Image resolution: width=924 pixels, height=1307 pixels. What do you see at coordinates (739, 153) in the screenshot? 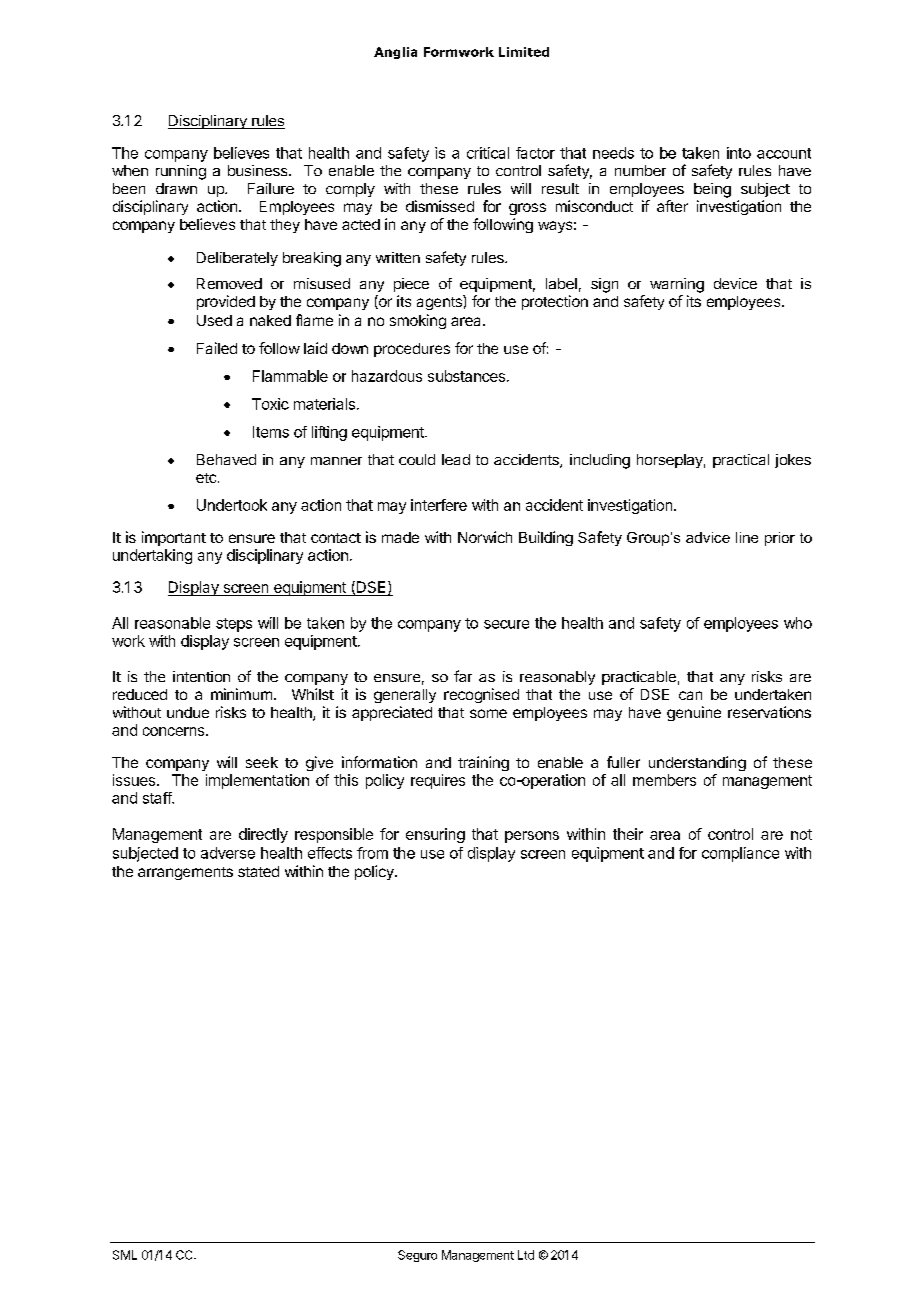
I see `into` at bounding box center [739, 153].
